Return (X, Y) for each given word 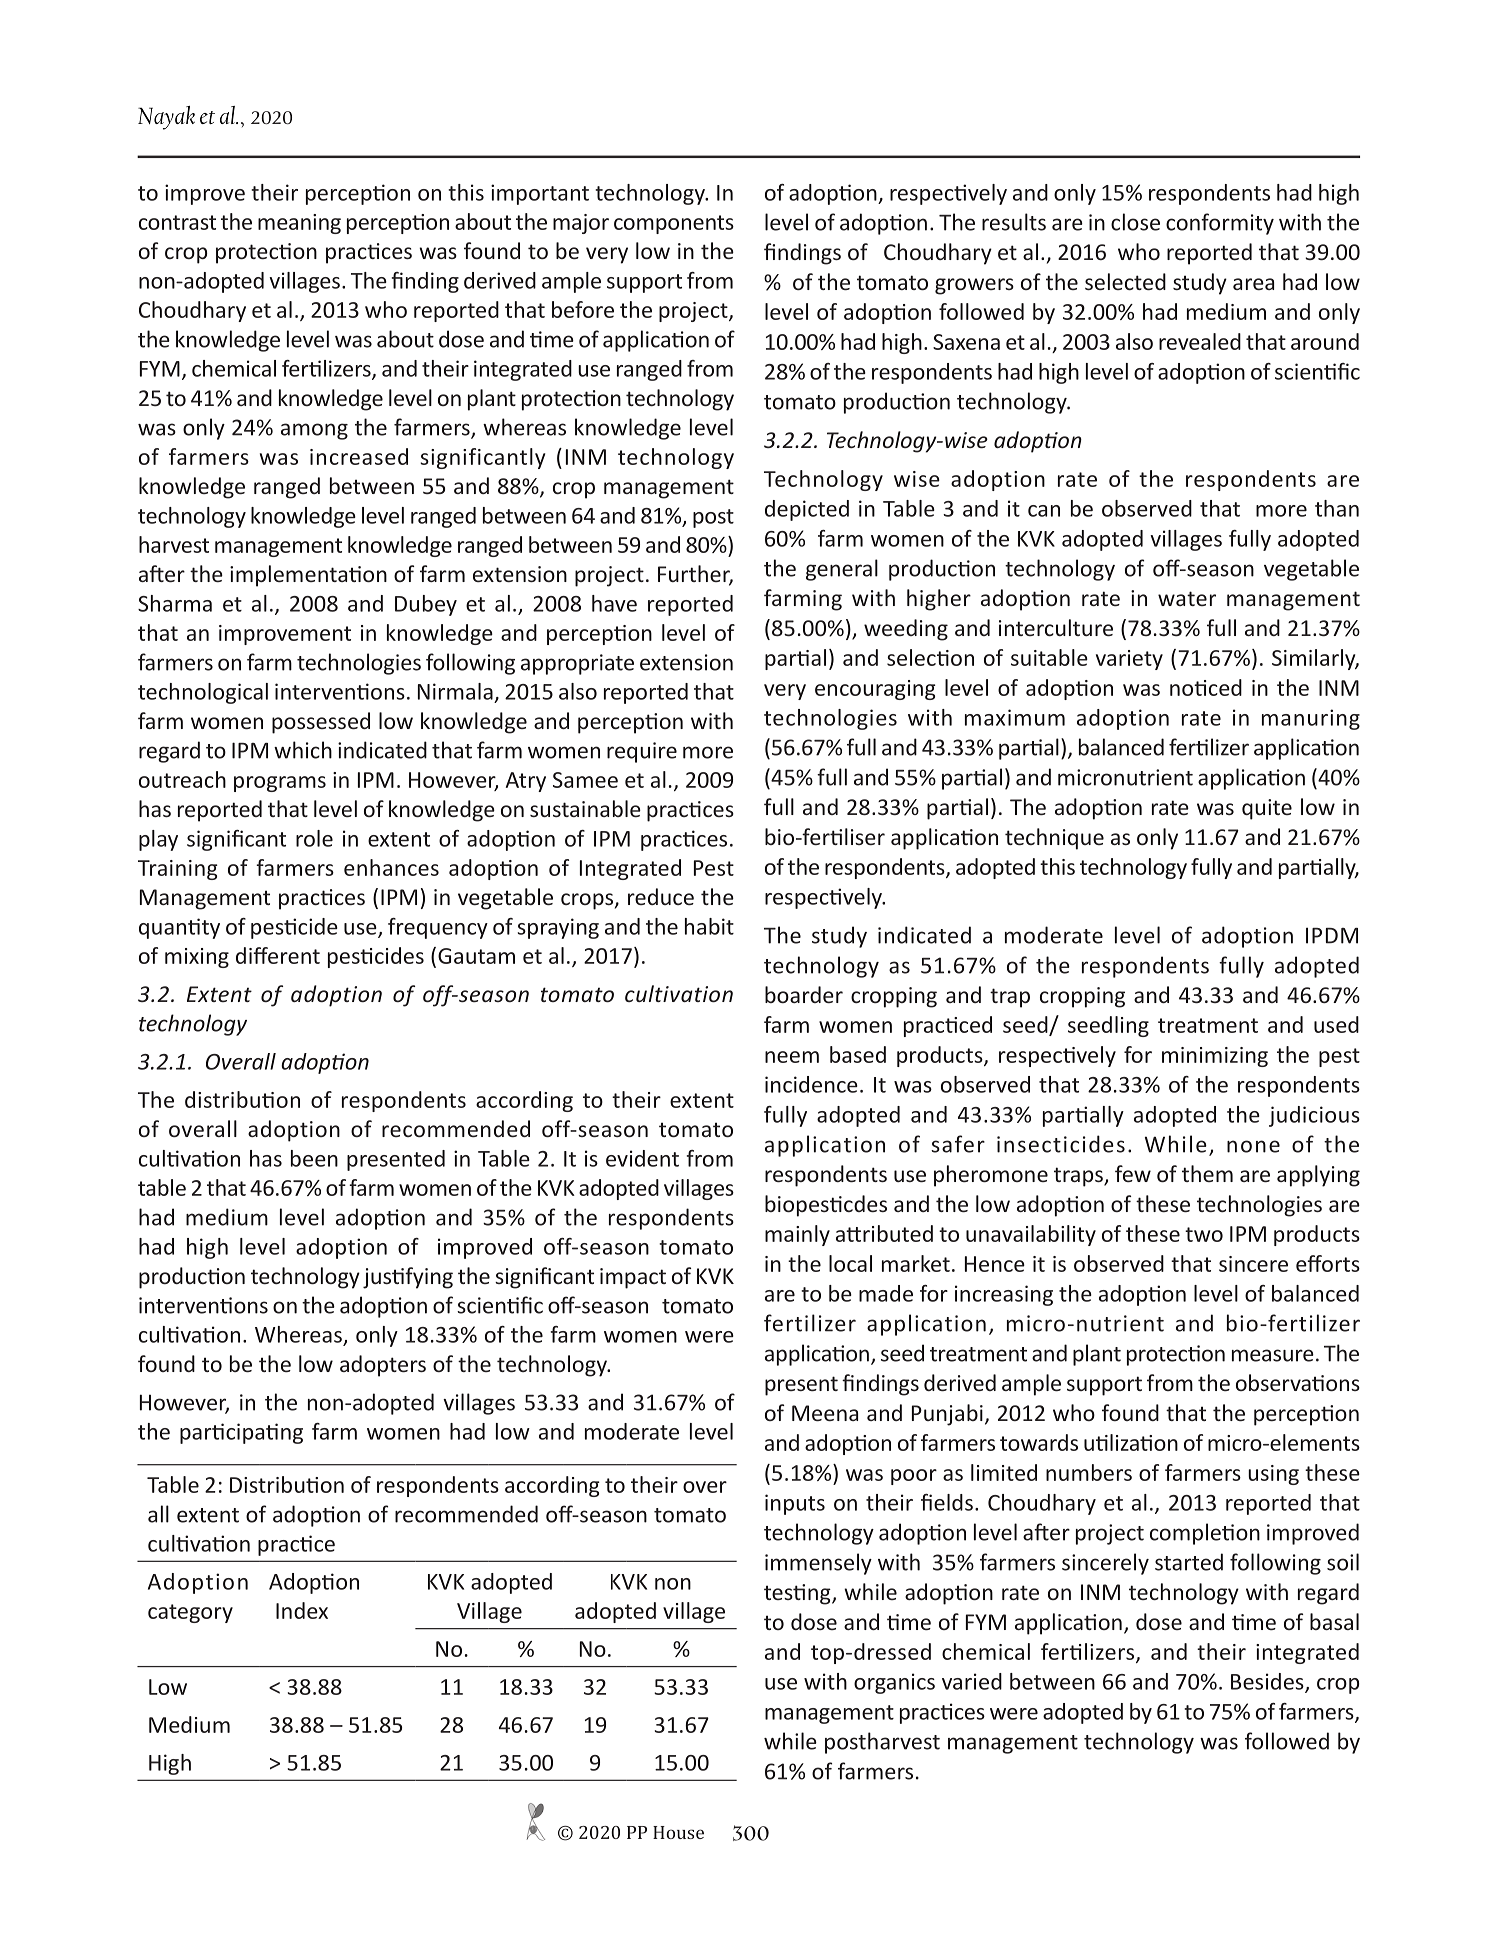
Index (302, 1610)
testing (798, 1594)
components (674, 224)
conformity (1220, 224)
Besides (1268, 1682)
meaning (299, 224)
